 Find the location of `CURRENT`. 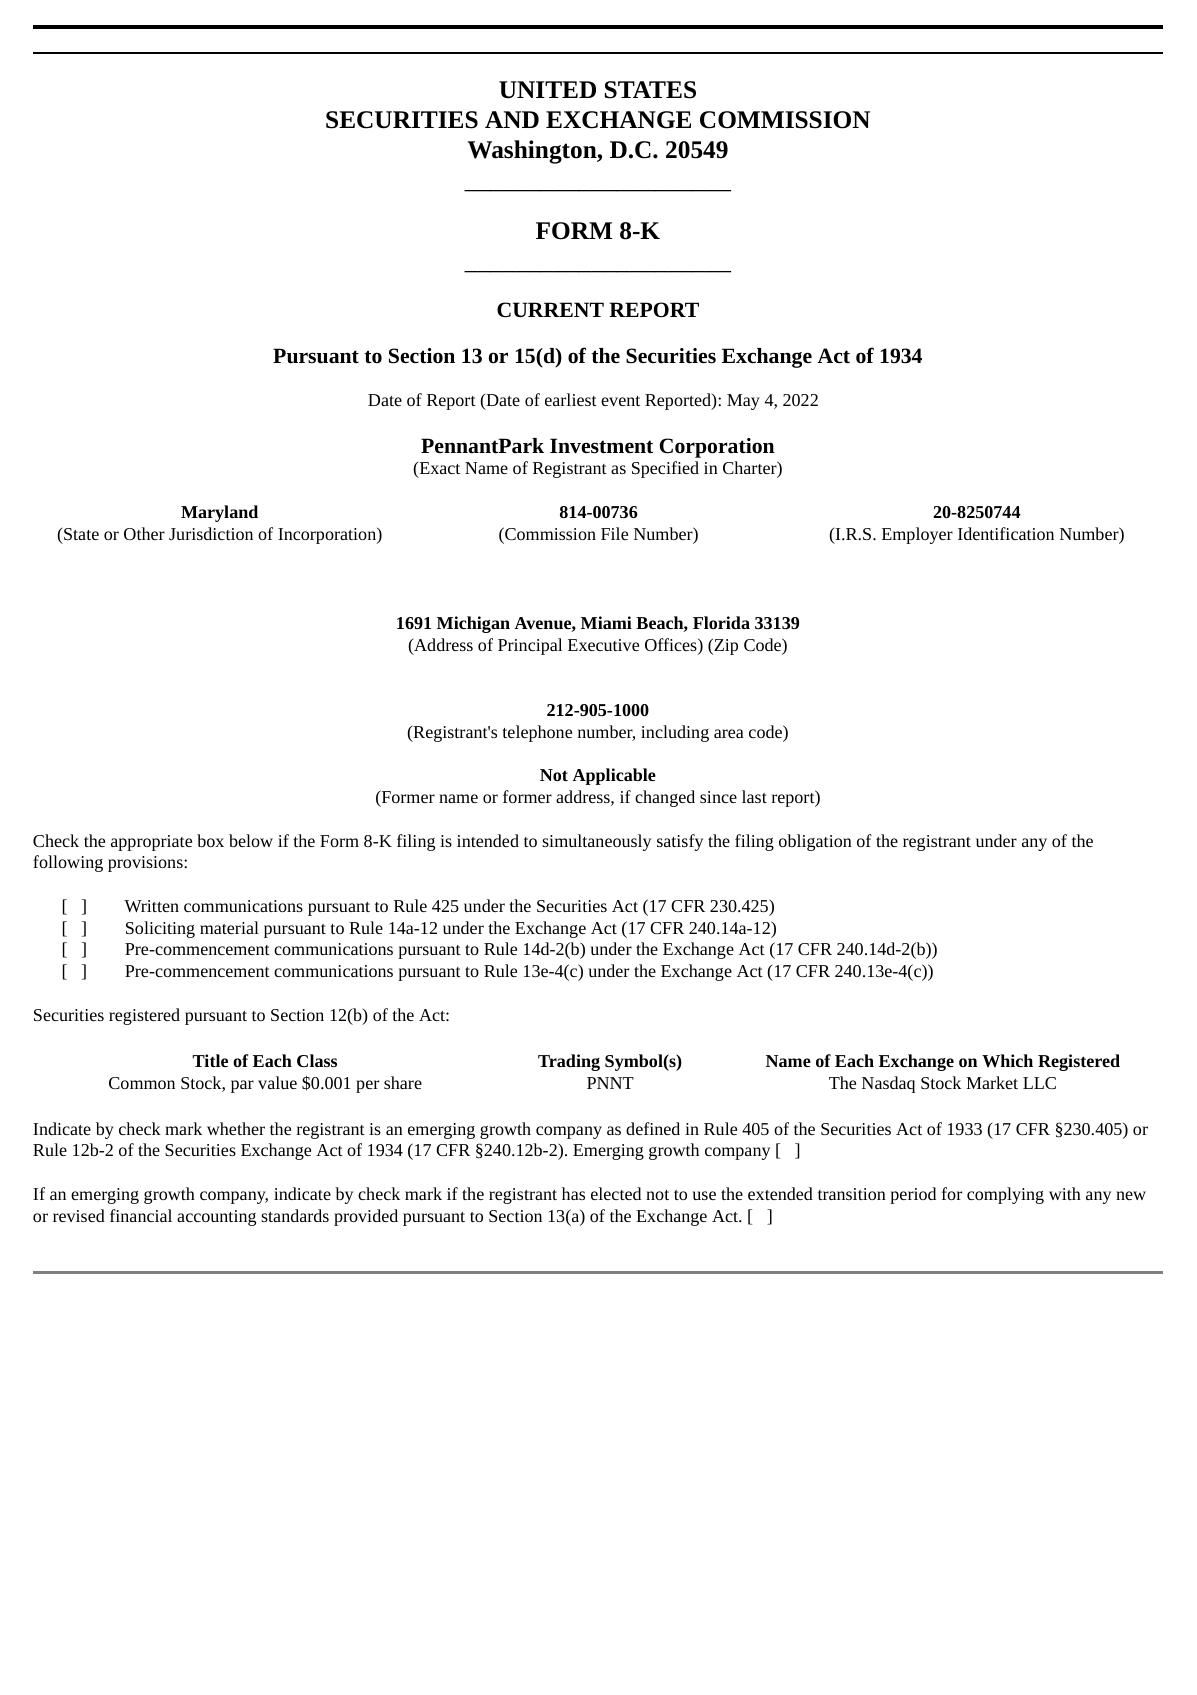

CURRENT is located at coordinates (550, 310).
